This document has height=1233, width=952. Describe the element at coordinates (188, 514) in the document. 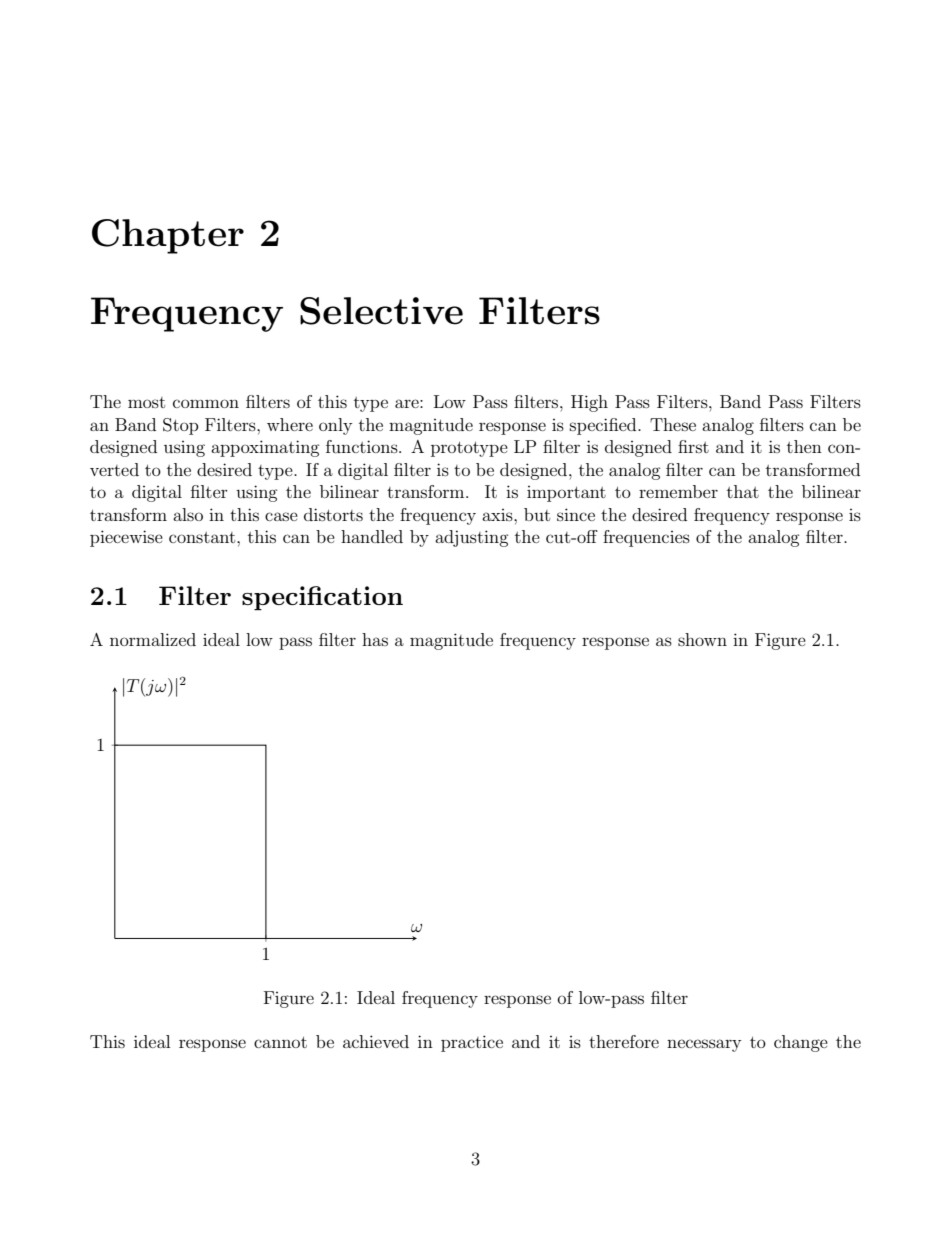

I see `also` at that location.
